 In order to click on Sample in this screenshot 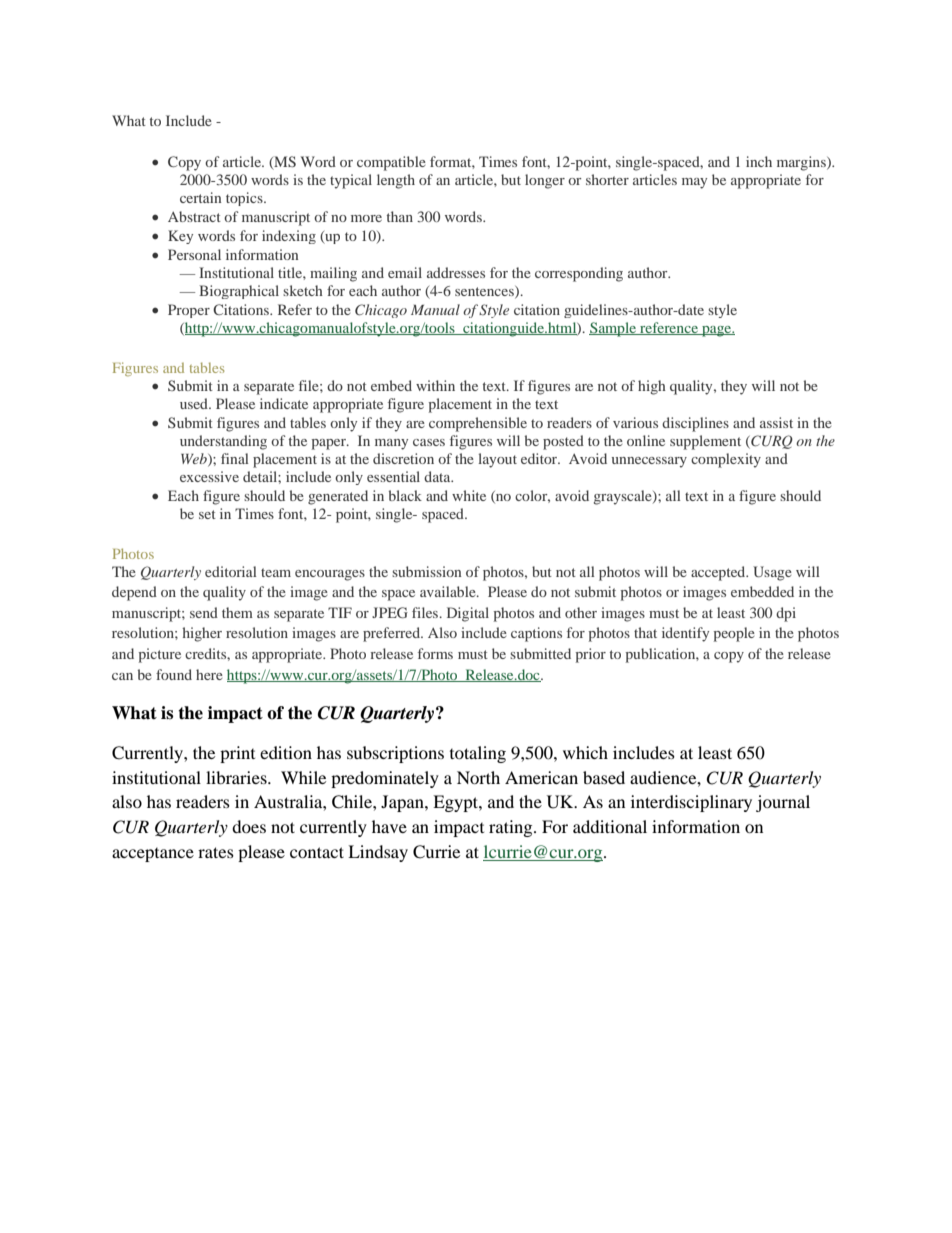, I will do `click(614, 329)`.
